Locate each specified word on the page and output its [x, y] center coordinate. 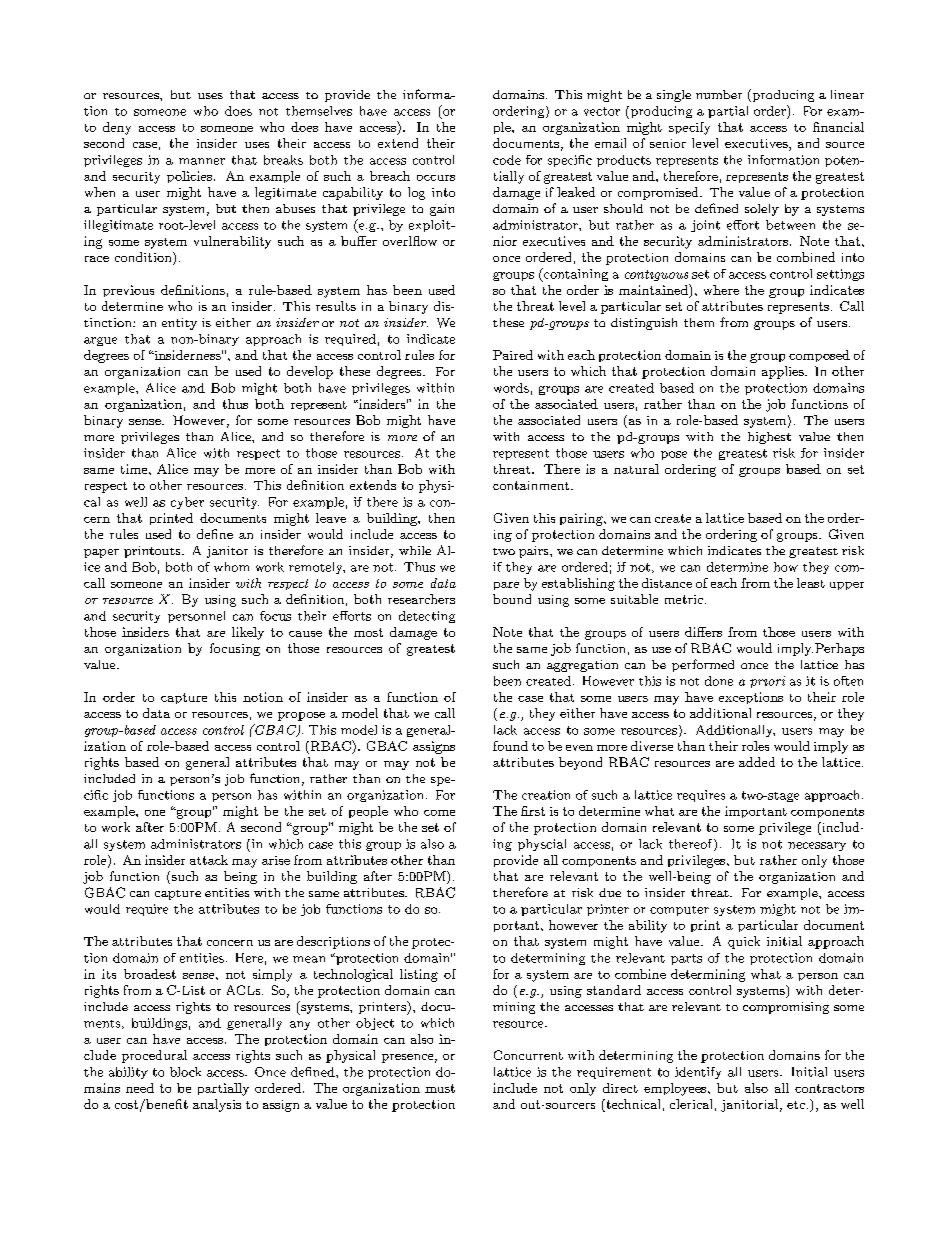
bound [512, 599]
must [440, 1088]
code [507, 160]
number [719, 94]
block [185, 1072]
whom [231, 567]
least [811, 583]
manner [202, 161]
